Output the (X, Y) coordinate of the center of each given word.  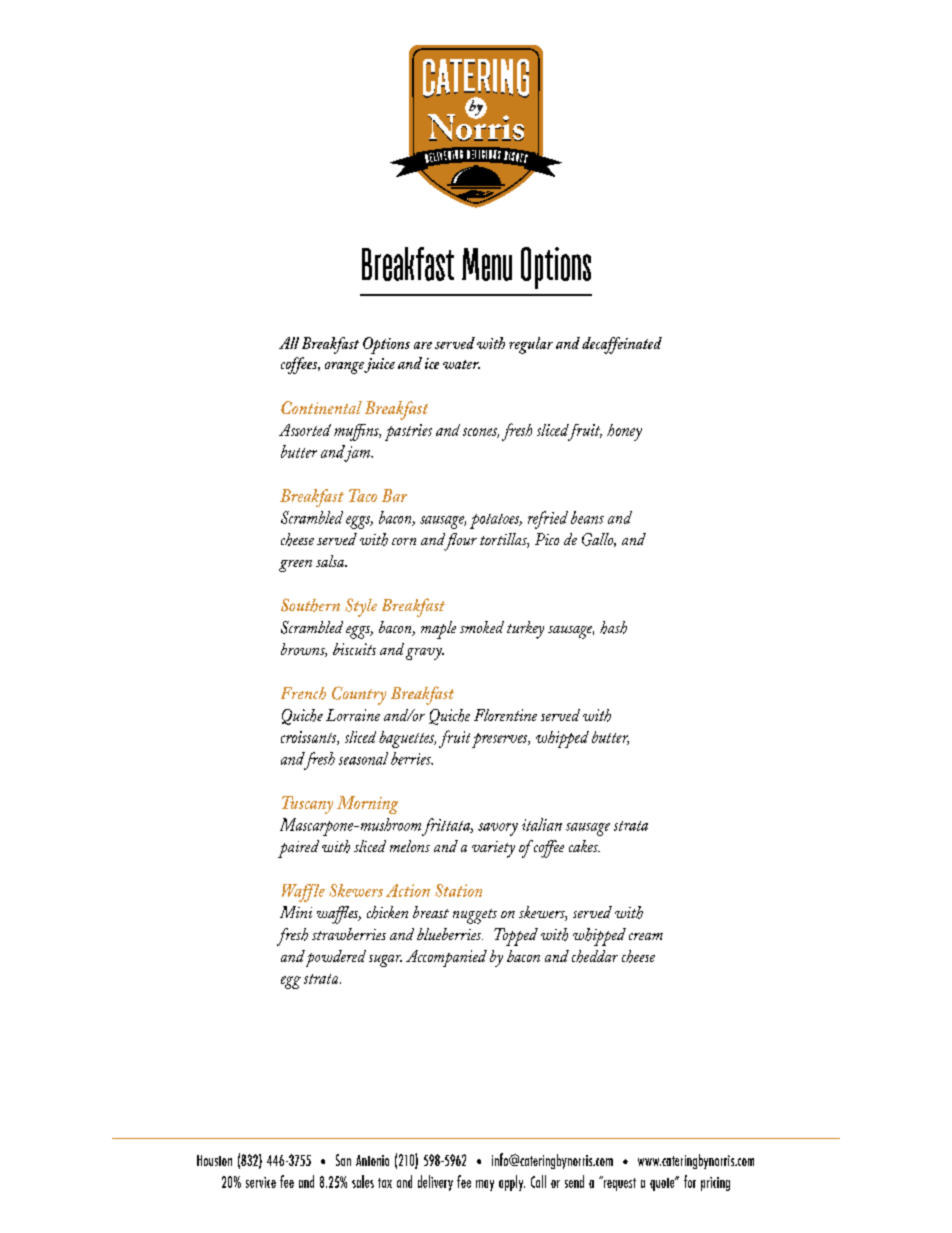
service (261, 1182)
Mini (296, 912)
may (485, 1185)
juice (379, 365)
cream (646, 936)
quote (663, 1183)
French (303, 693)
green (295, 566)
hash (613, 627)
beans (587, 517)
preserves (501, 740)
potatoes (496, 521)
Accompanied (446, 958)
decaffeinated (622, 345)
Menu (487, 264)
